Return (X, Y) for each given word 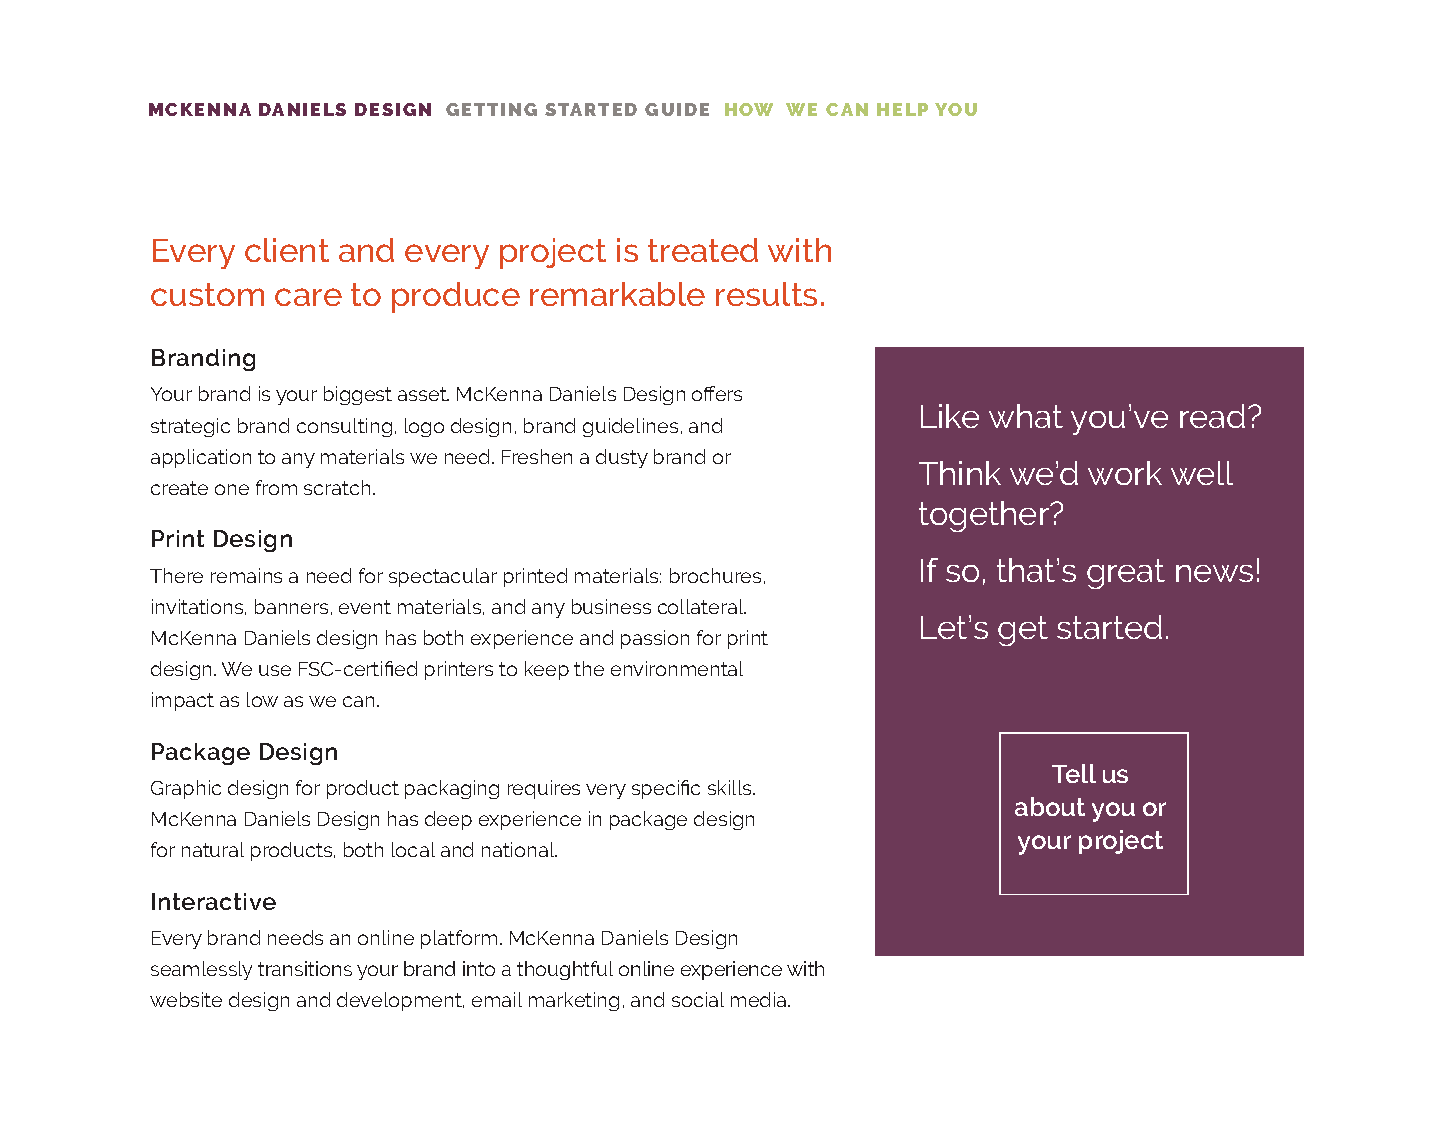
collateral (702, 606)
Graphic (186, 789)
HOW (749, 109)
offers (717, 393)
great (1126, 574)
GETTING (491, 109)
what (1026, 416)
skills (731, 787)
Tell (1074, 773)
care (308, 297)
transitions (305, 968)
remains (246, 575)
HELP (902, 109)
